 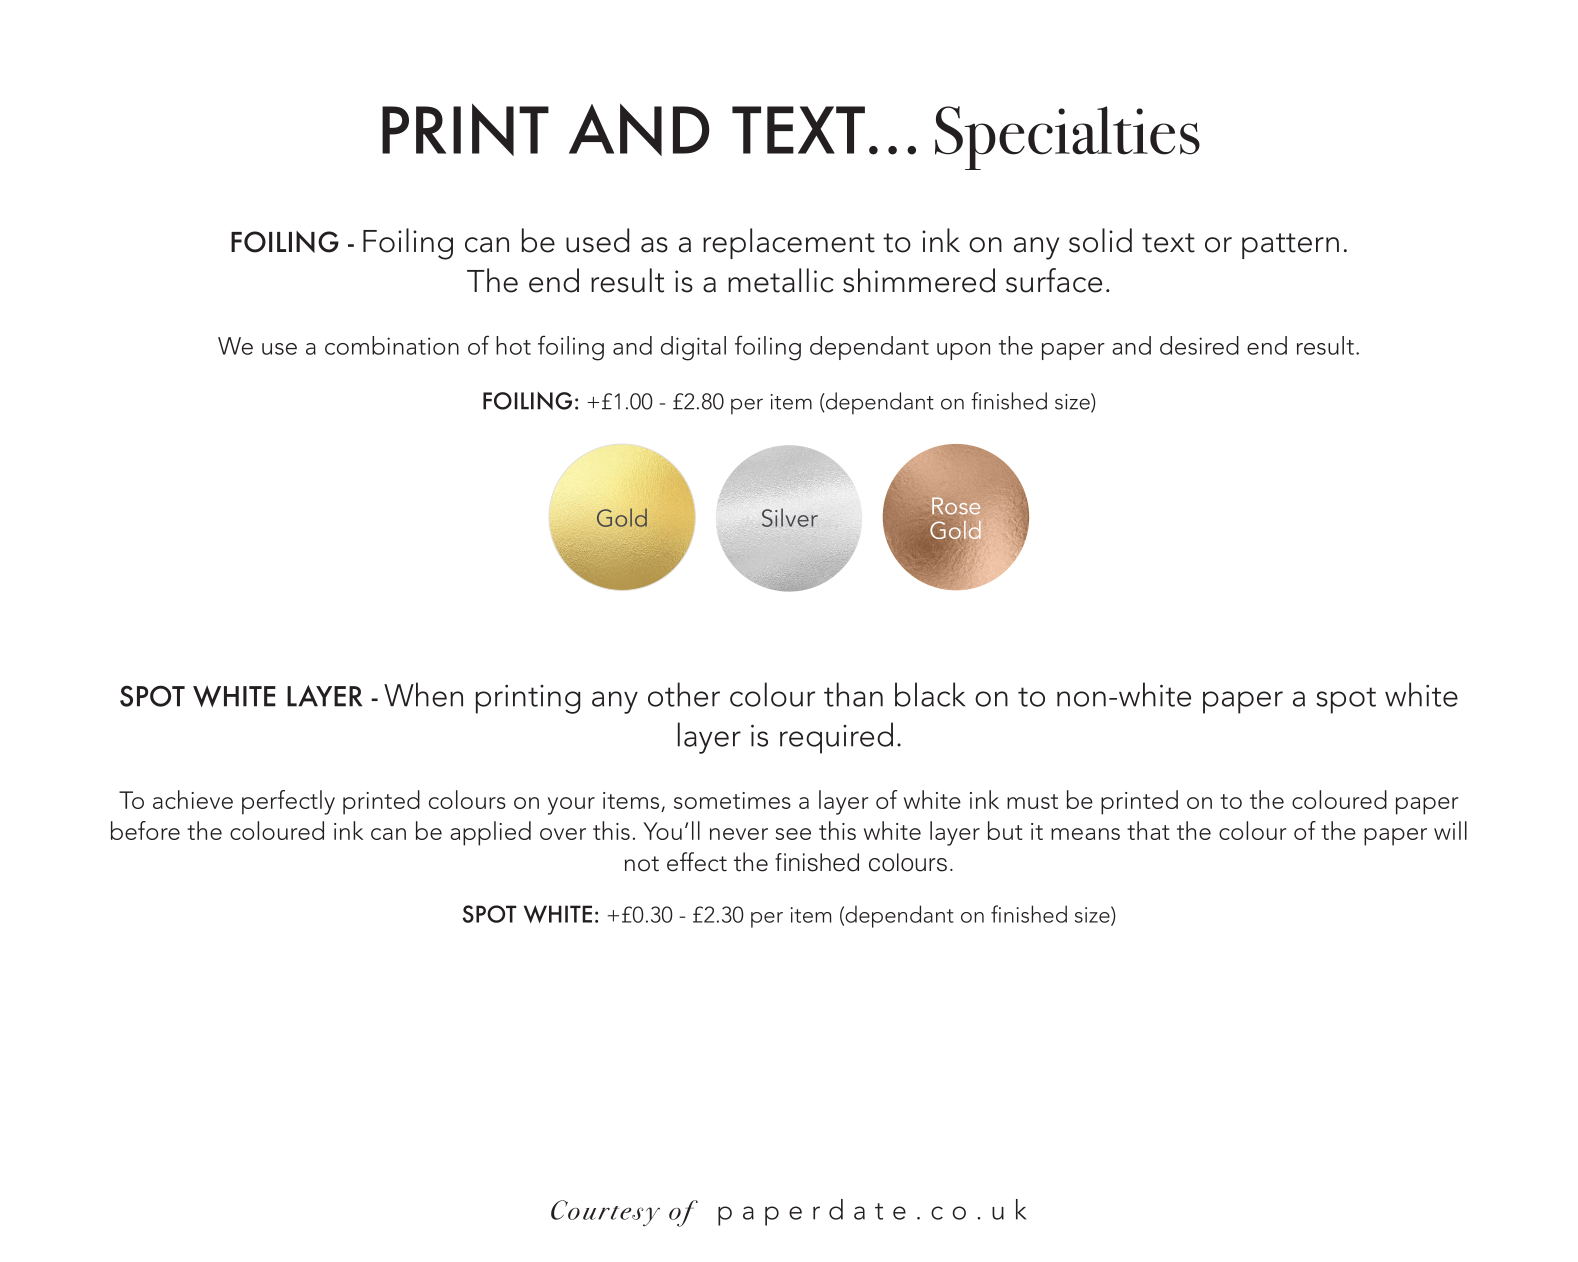 What do you see at coordinates (1148, 830) in the screenshot?
I see `that` at bounding box center [1148, 830].
